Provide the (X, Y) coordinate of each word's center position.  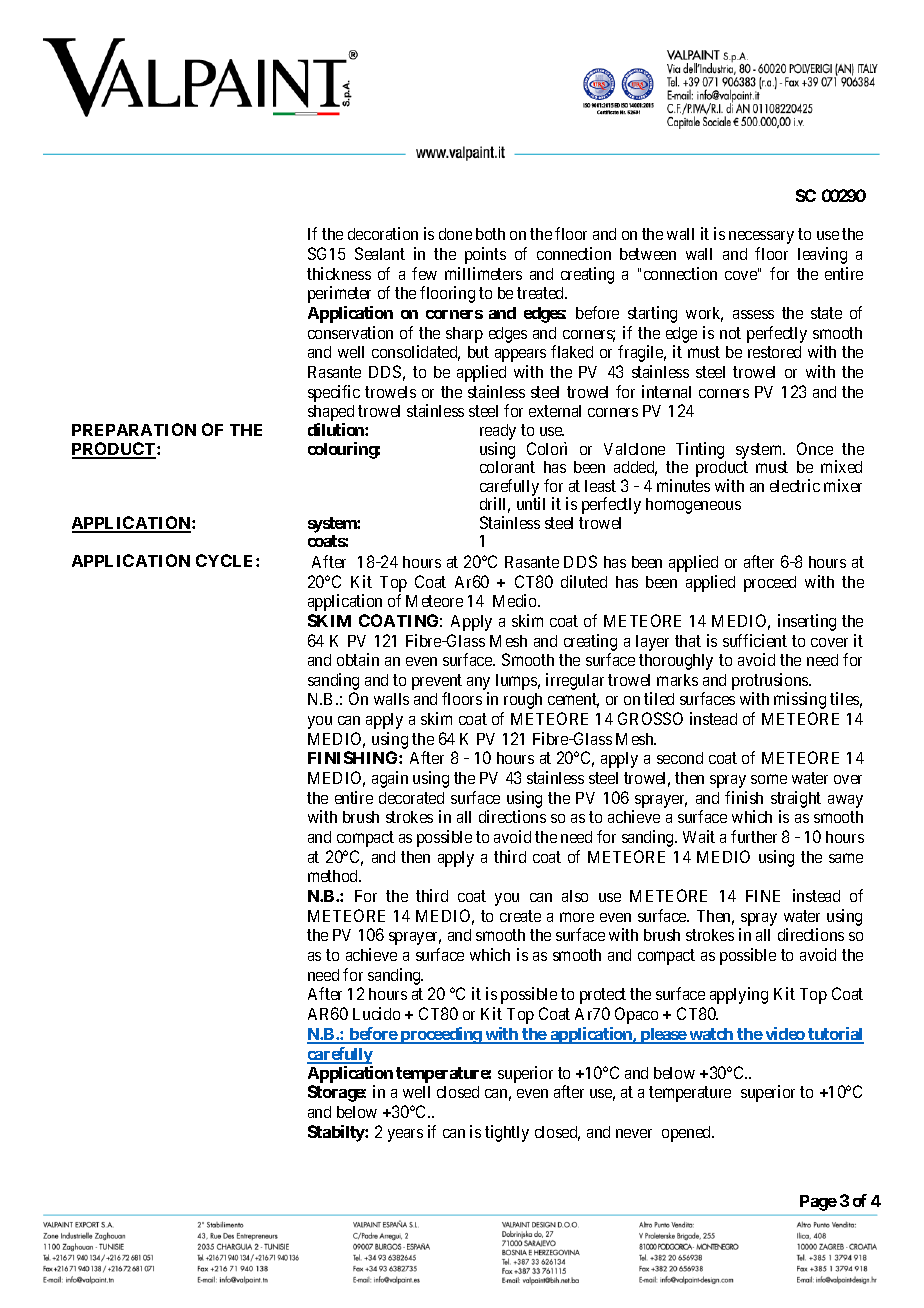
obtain (358, 659)
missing (800, 700)
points (485, 255)
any (478, 685)
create (520, 916)
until (531, 503)
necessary (761, 237)
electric (795, 485)
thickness (339, 273)
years (405, 1135)
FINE (763, 896)
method (334, 876)
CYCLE (226, 560)
